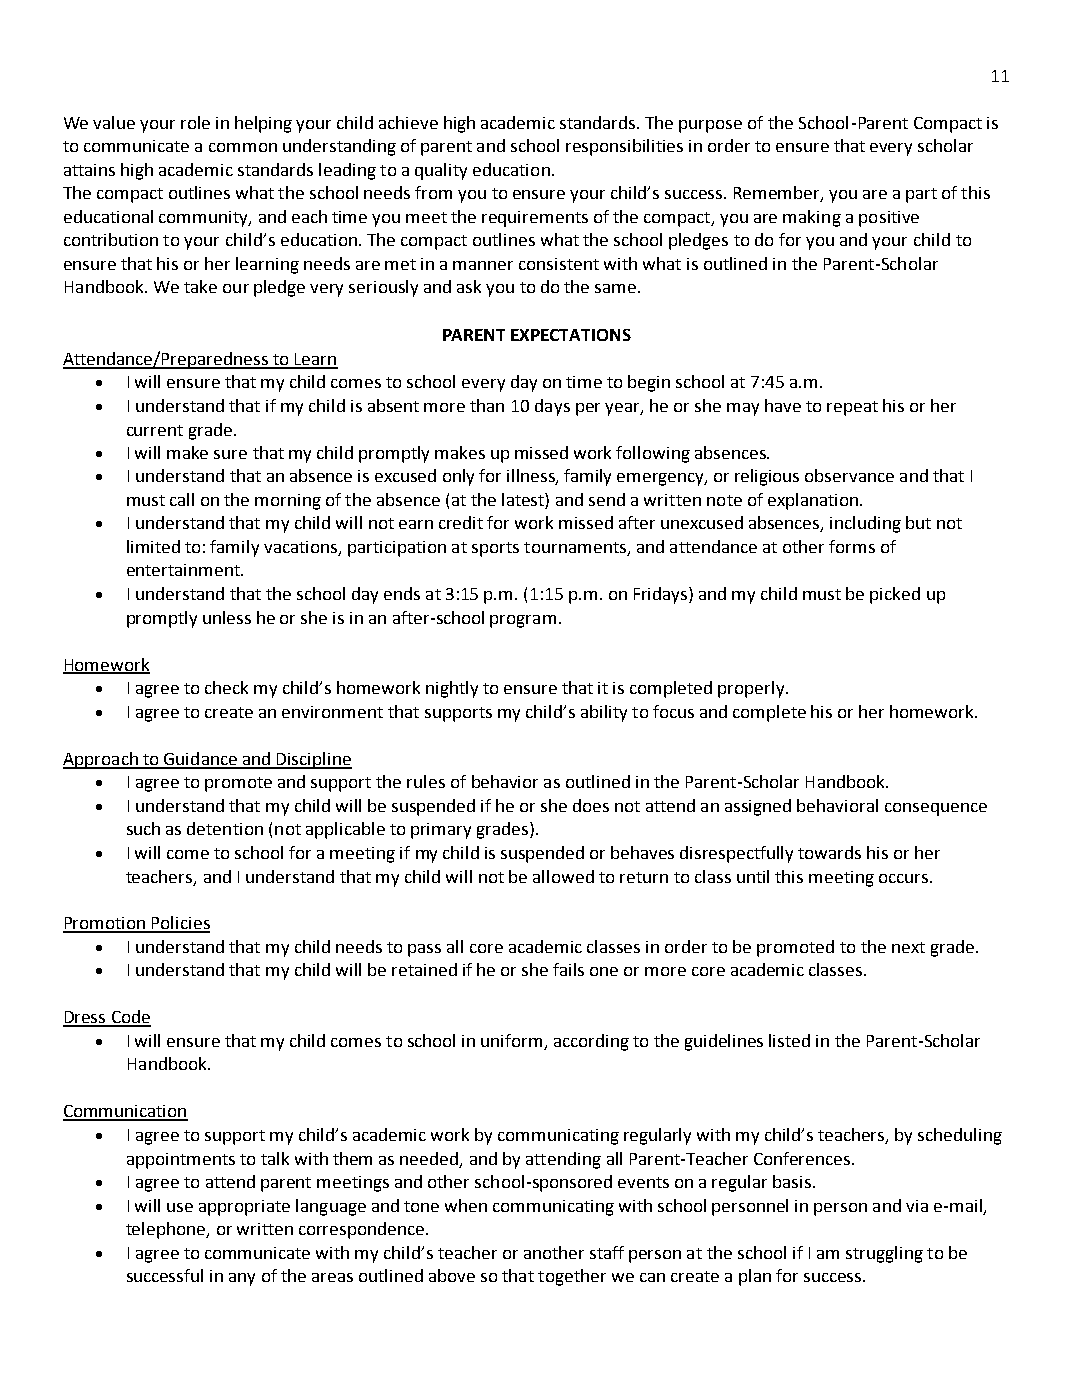 The image size is (1072, 1387). What do you see at coordinates (452, 689) in the document?
I see `nightly` at bounding box center [452, 689].
